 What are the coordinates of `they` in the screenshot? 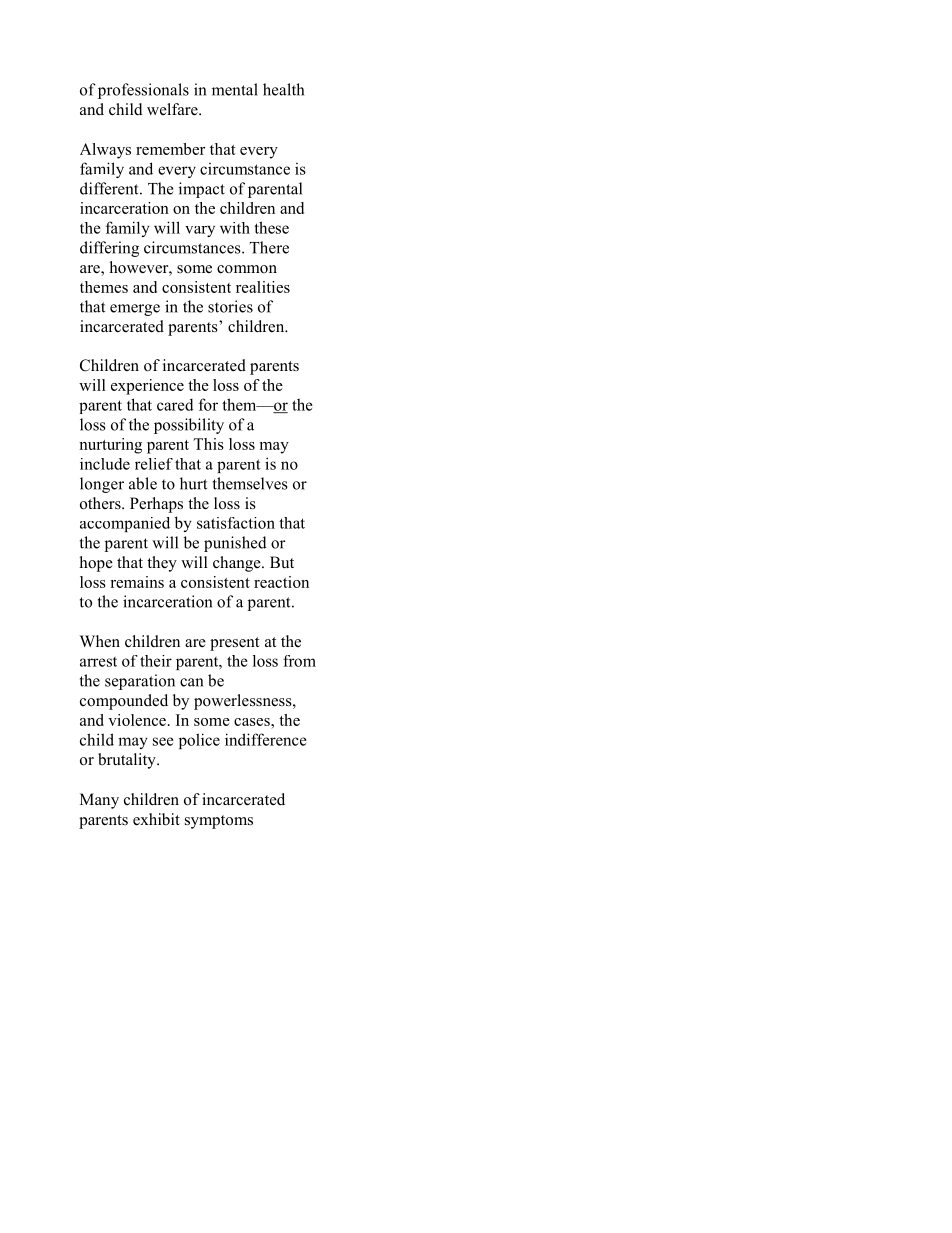 It's located at (162, 564).
